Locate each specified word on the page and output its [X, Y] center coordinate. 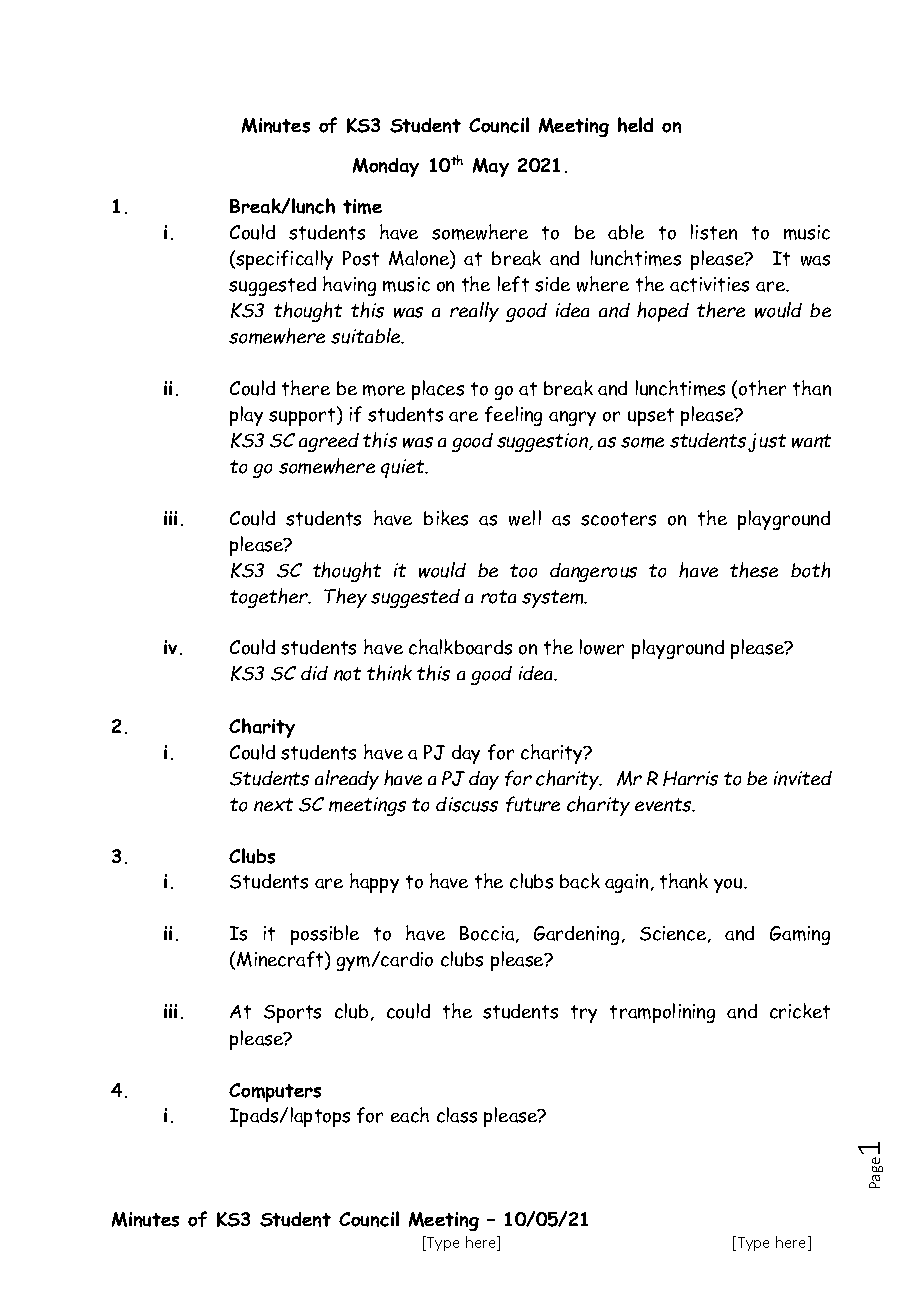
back [580, 881]
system [554, 599]
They [345, 598]
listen [714, 232]
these [754, 570]
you [729, 885]
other [762, 388]
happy [374, 883]
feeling [513, 416]
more [384, 390]
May [491, 167]
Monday [386, 167]
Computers [275, 1092]
